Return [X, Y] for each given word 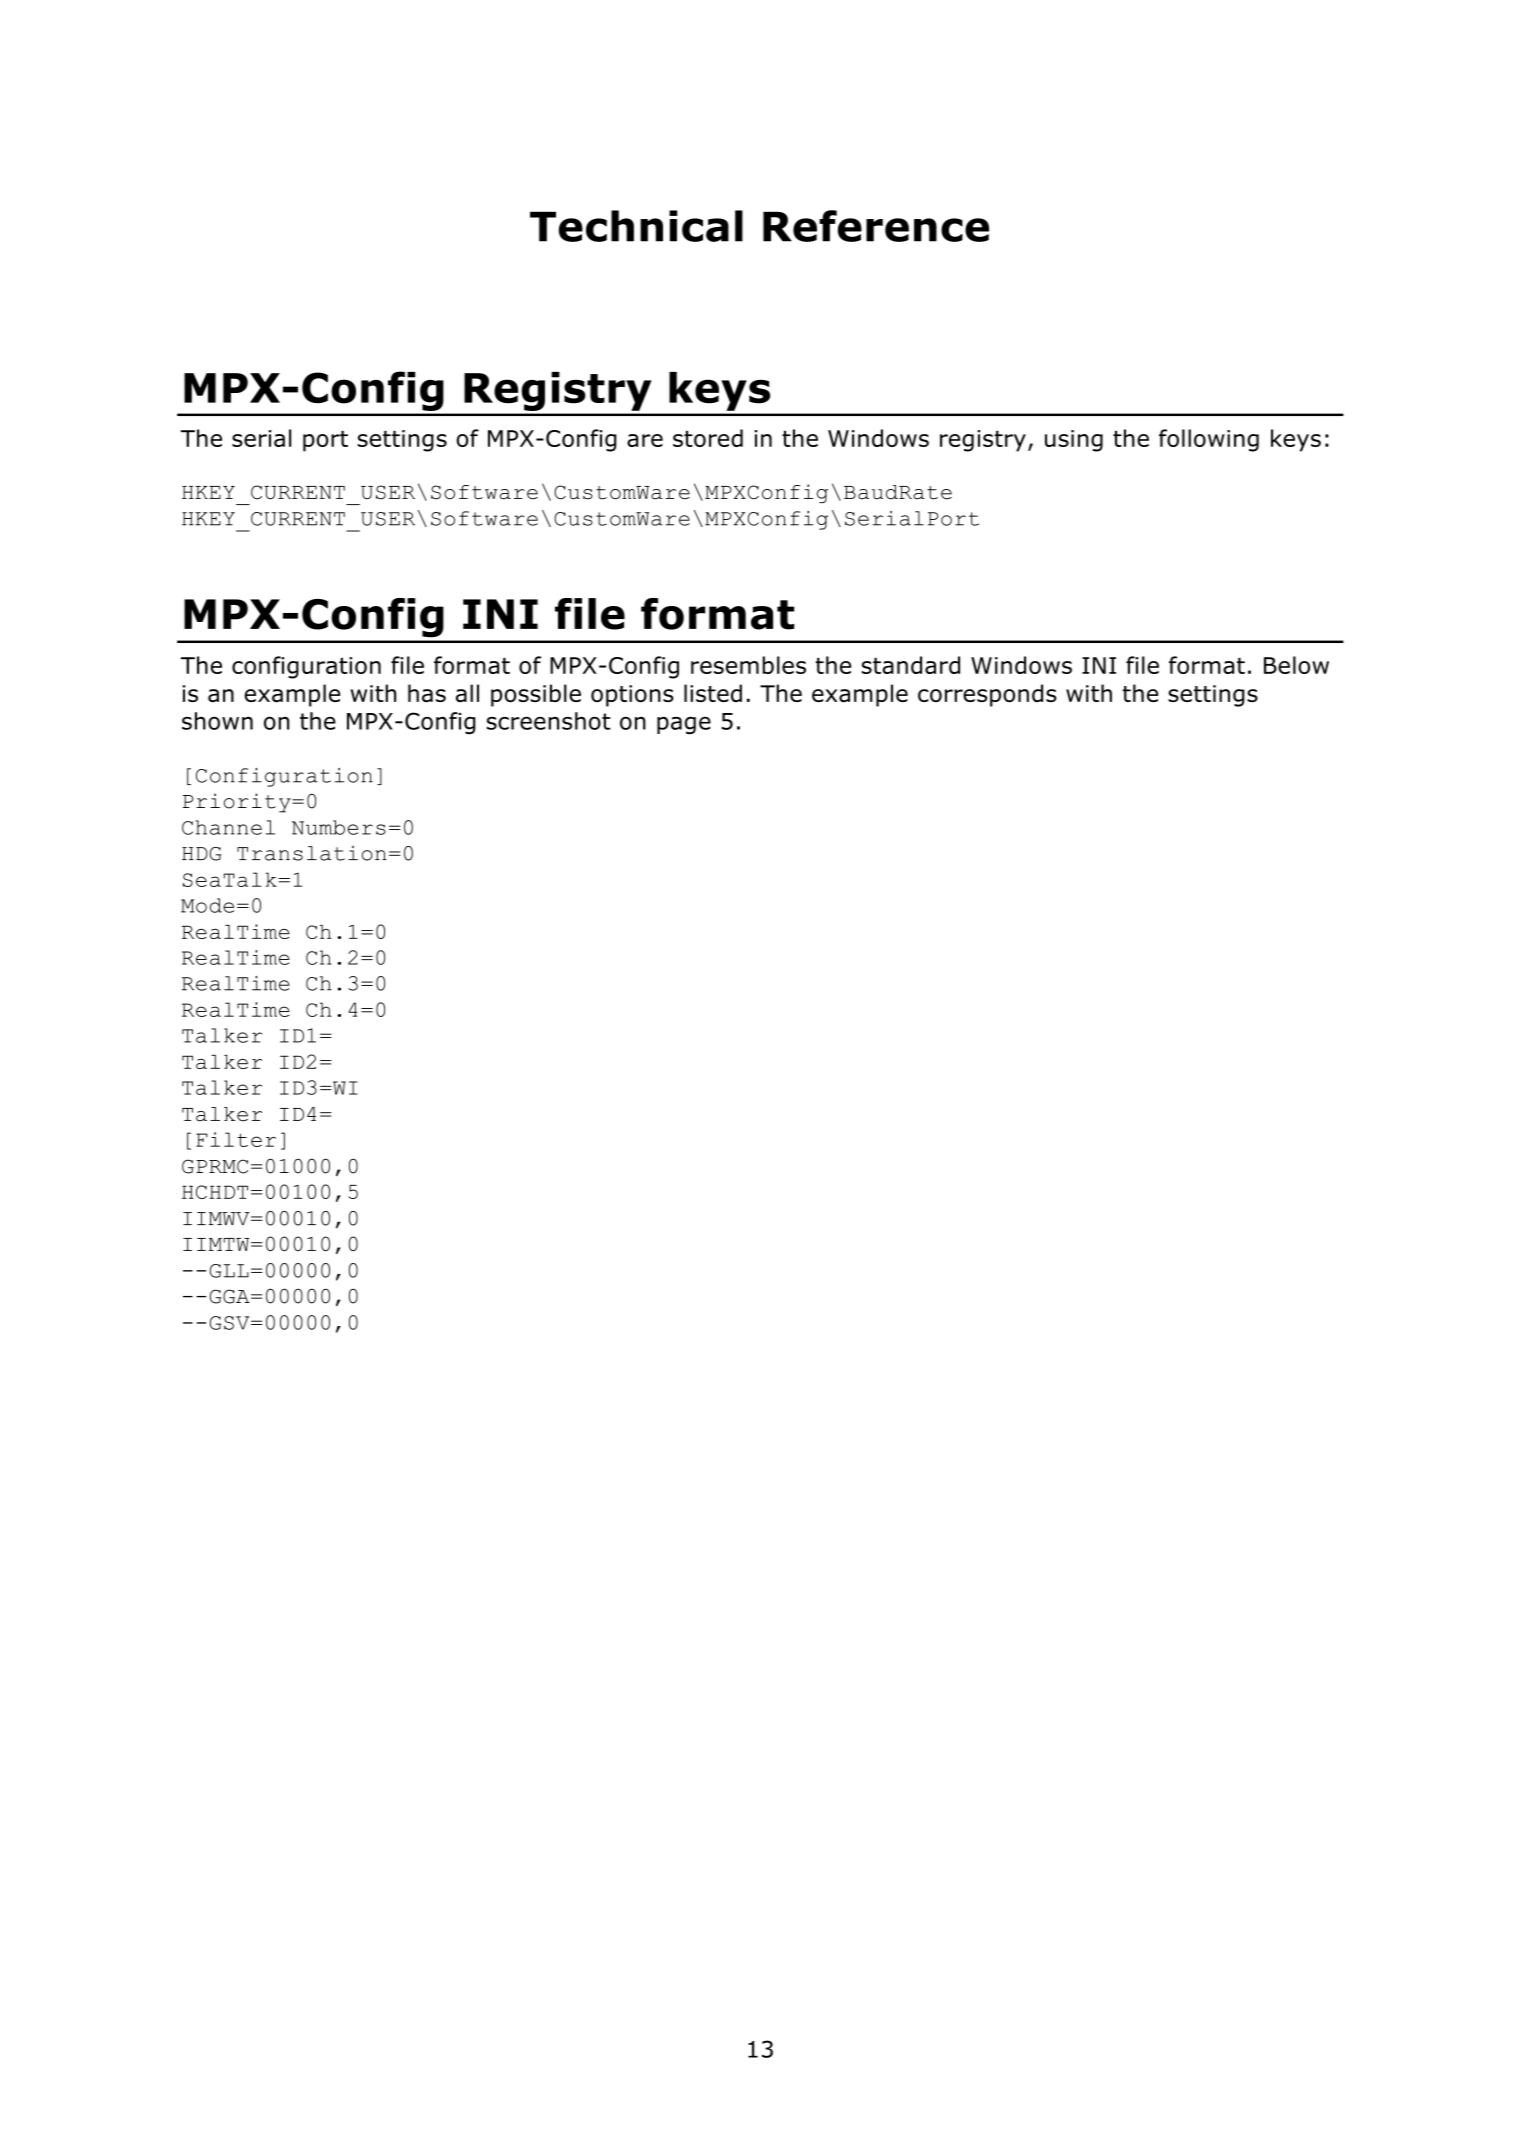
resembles [748, 665]
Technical [636, 226]
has [427, 693]
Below [1296, 665]
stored [708, 438]
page [684, 725]
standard [911, 665]
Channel [228, 827]
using [1074, 441]
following [1209, 440]
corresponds [987, 695]
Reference [876, 226]
